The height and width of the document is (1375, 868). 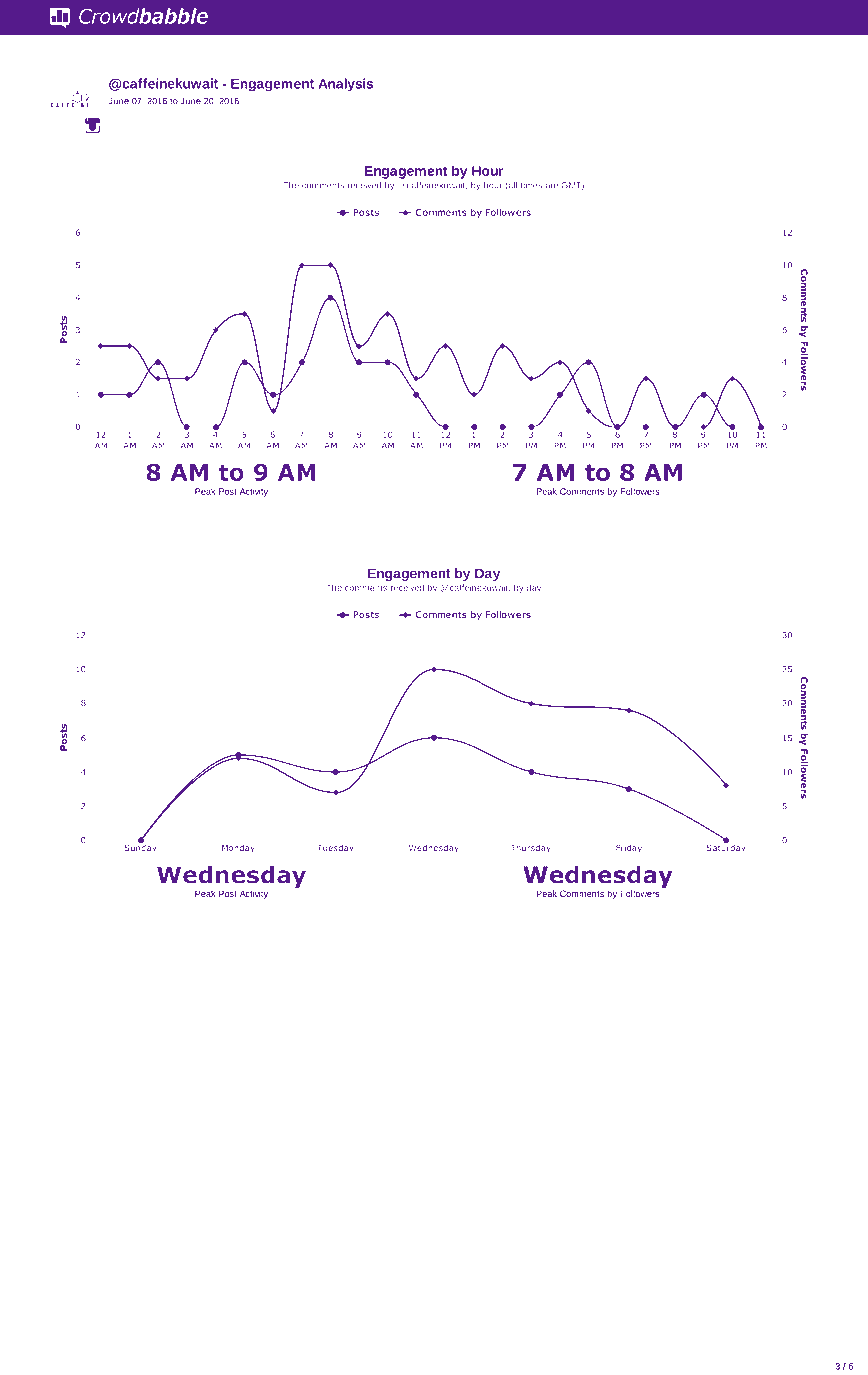 I want to click on Sunday, so click(x=140, y=847).
